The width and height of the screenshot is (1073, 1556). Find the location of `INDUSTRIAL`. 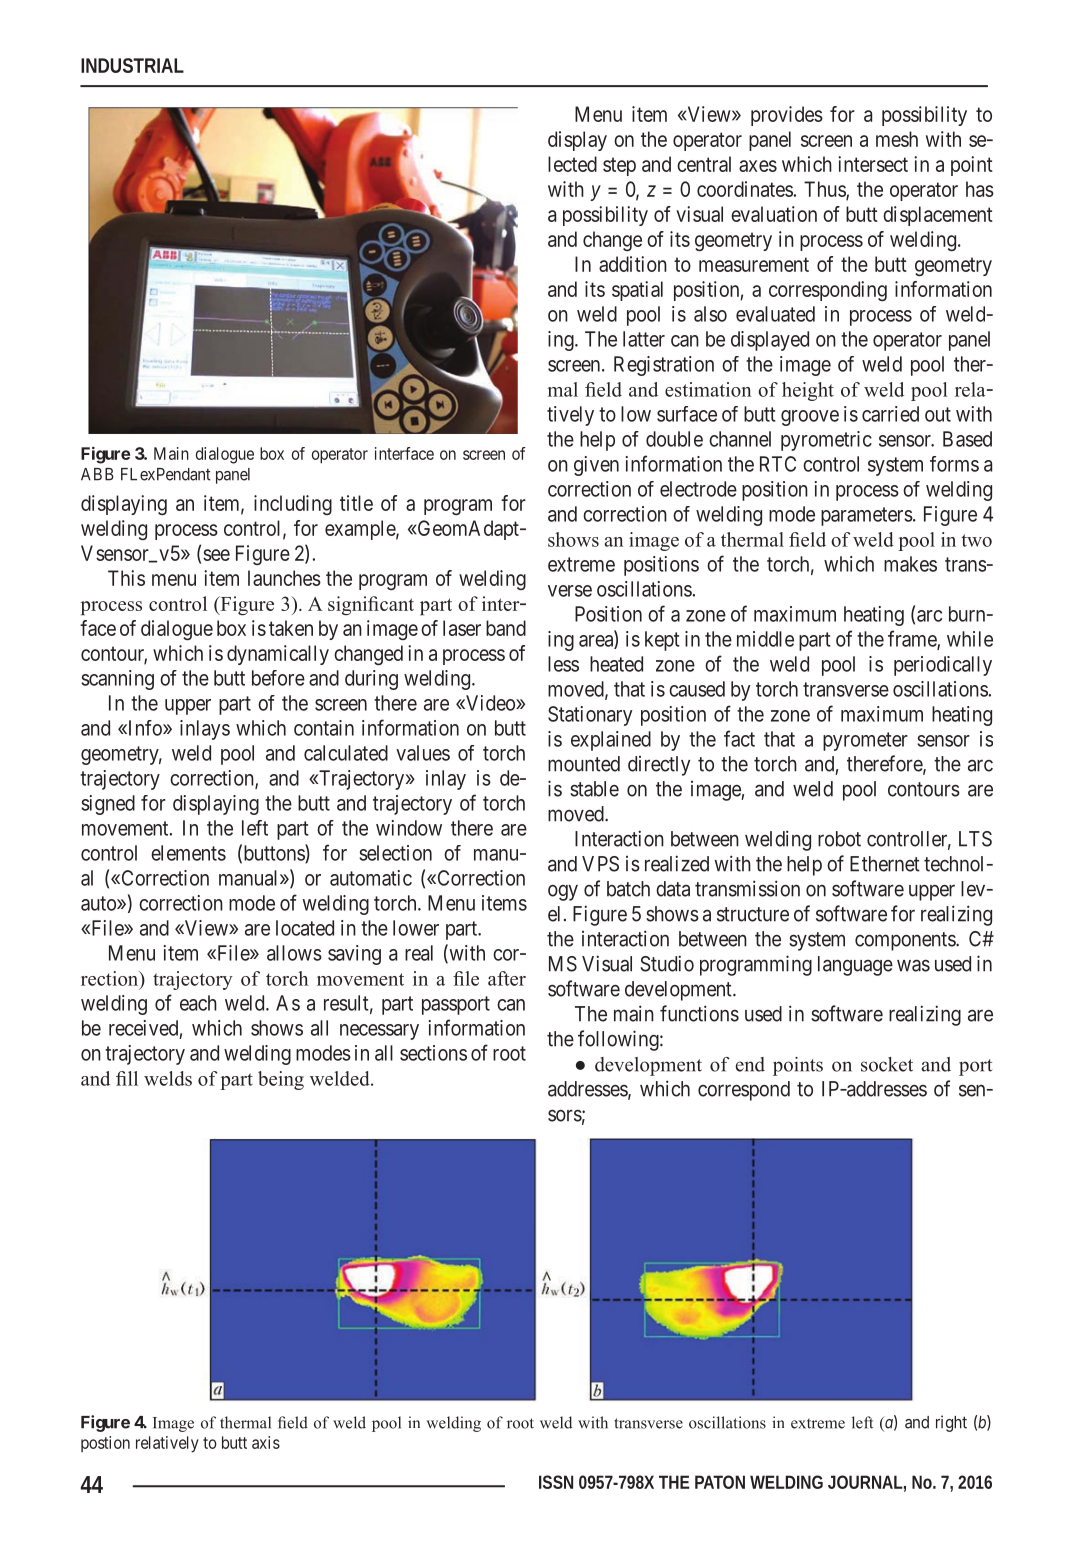

INDUSTRIAL is located at coordinates (132, 65).
